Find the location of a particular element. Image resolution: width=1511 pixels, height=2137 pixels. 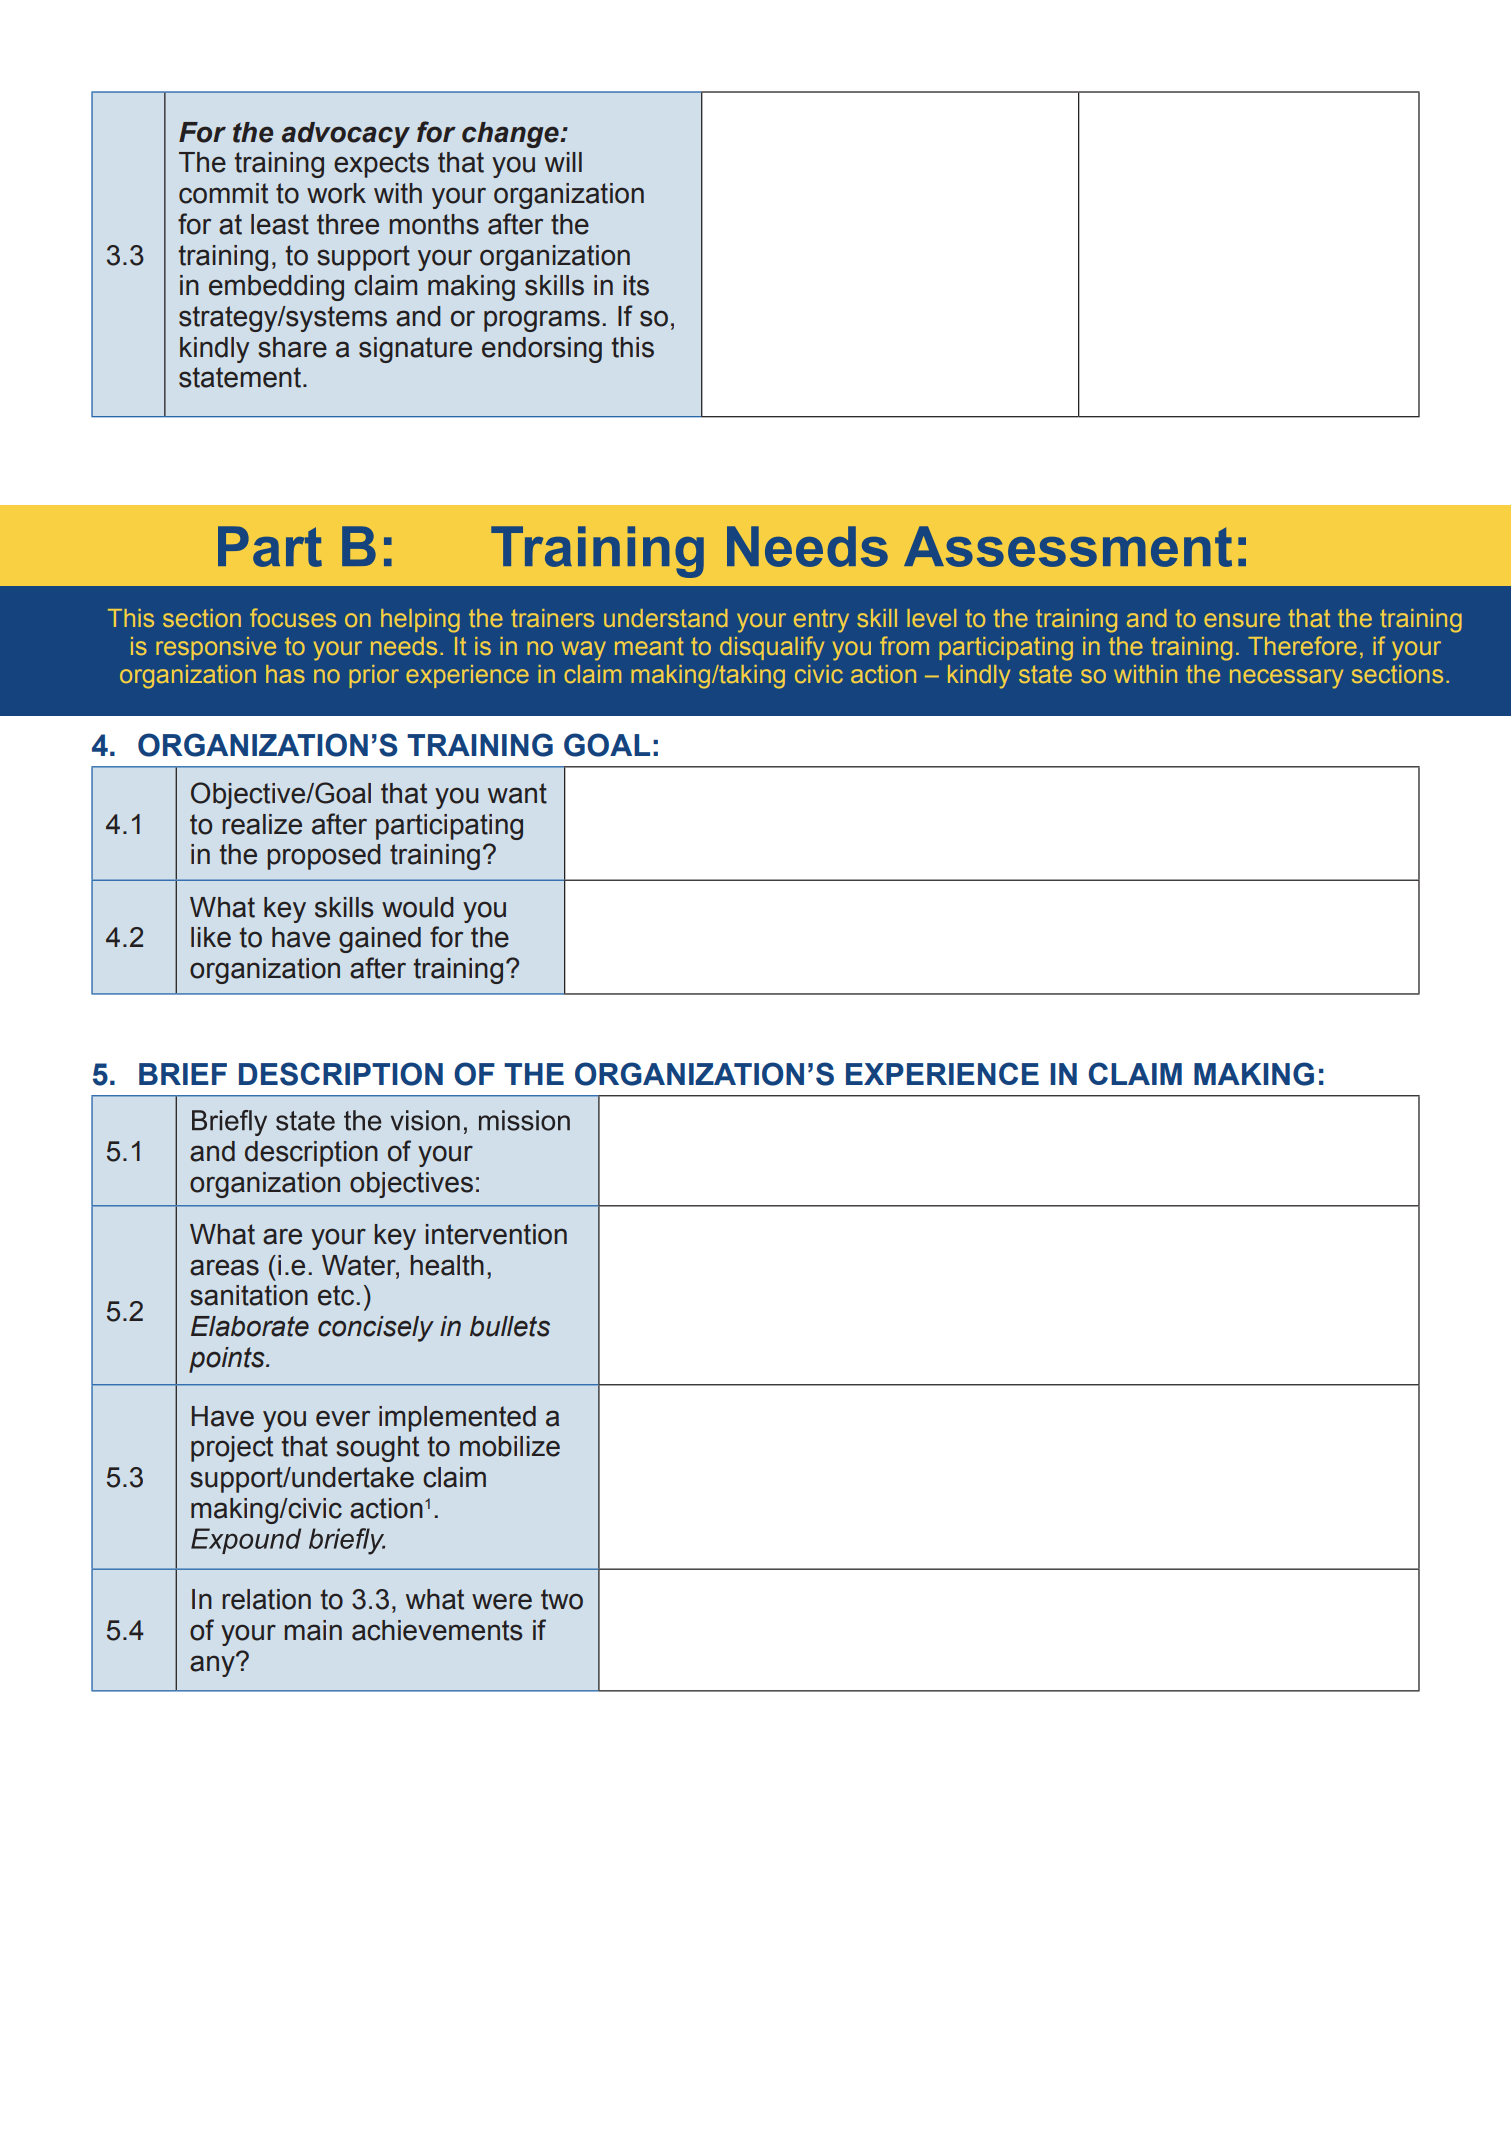

bullets is located at coordinates (510, 1326).
